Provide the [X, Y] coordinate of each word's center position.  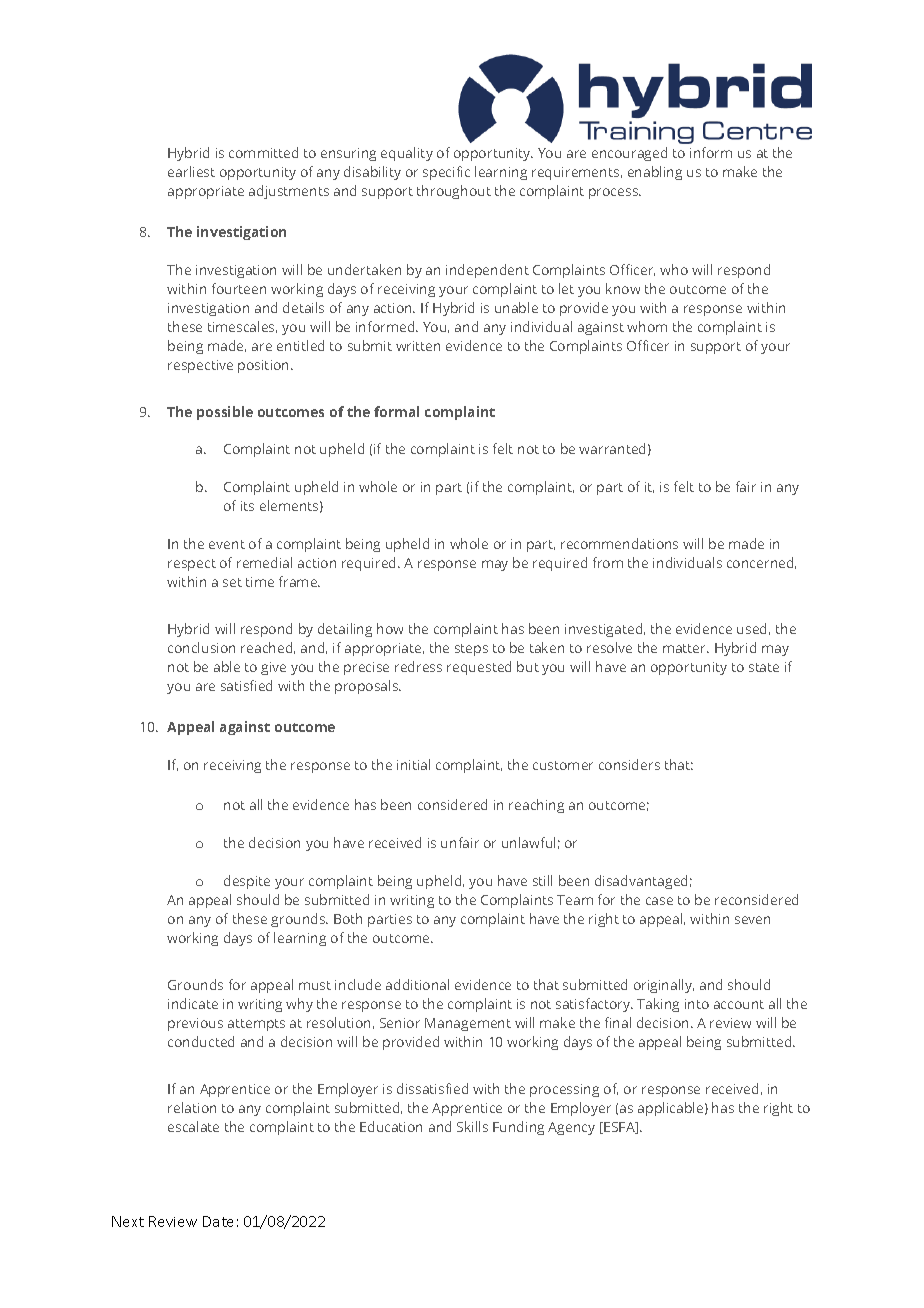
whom [647, 326]
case [659, 901]
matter [685, 648]
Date [218, 1221]
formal [396, 411]
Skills [472, 1126]
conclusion [201, 647]
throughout [454, 192]
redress [418, 666]
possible [225, 413]
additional [417, 984]
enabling [655, 173]
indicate [193, 1003]
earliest [191, 171]
